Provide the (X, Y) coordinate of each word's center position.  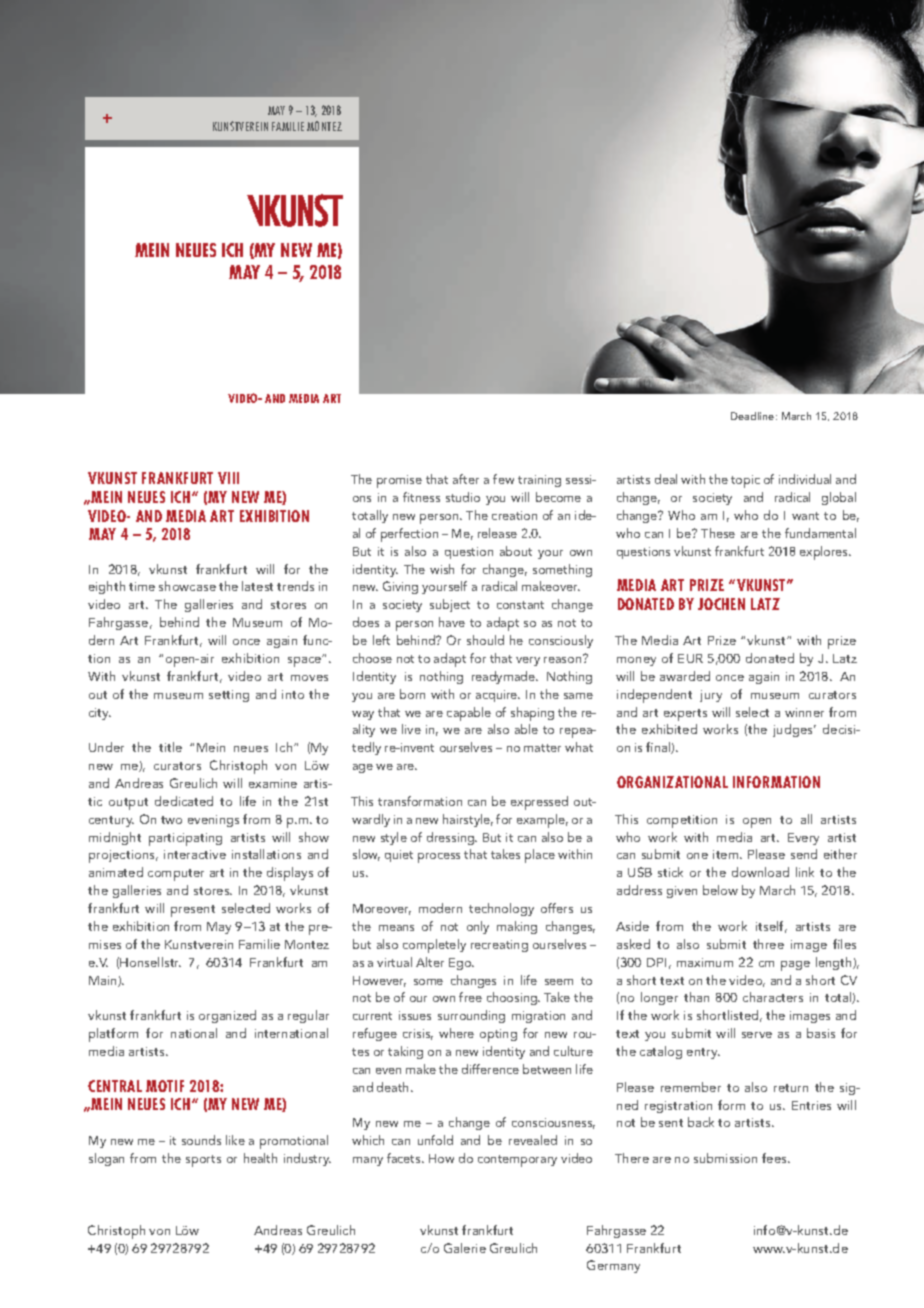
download (760, 872)
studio (463, 497)
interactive (195, 854)
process (439, 858)
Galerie (465, 1248)
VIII (228, 478)
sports (203, 1161)
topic (745, 481)
